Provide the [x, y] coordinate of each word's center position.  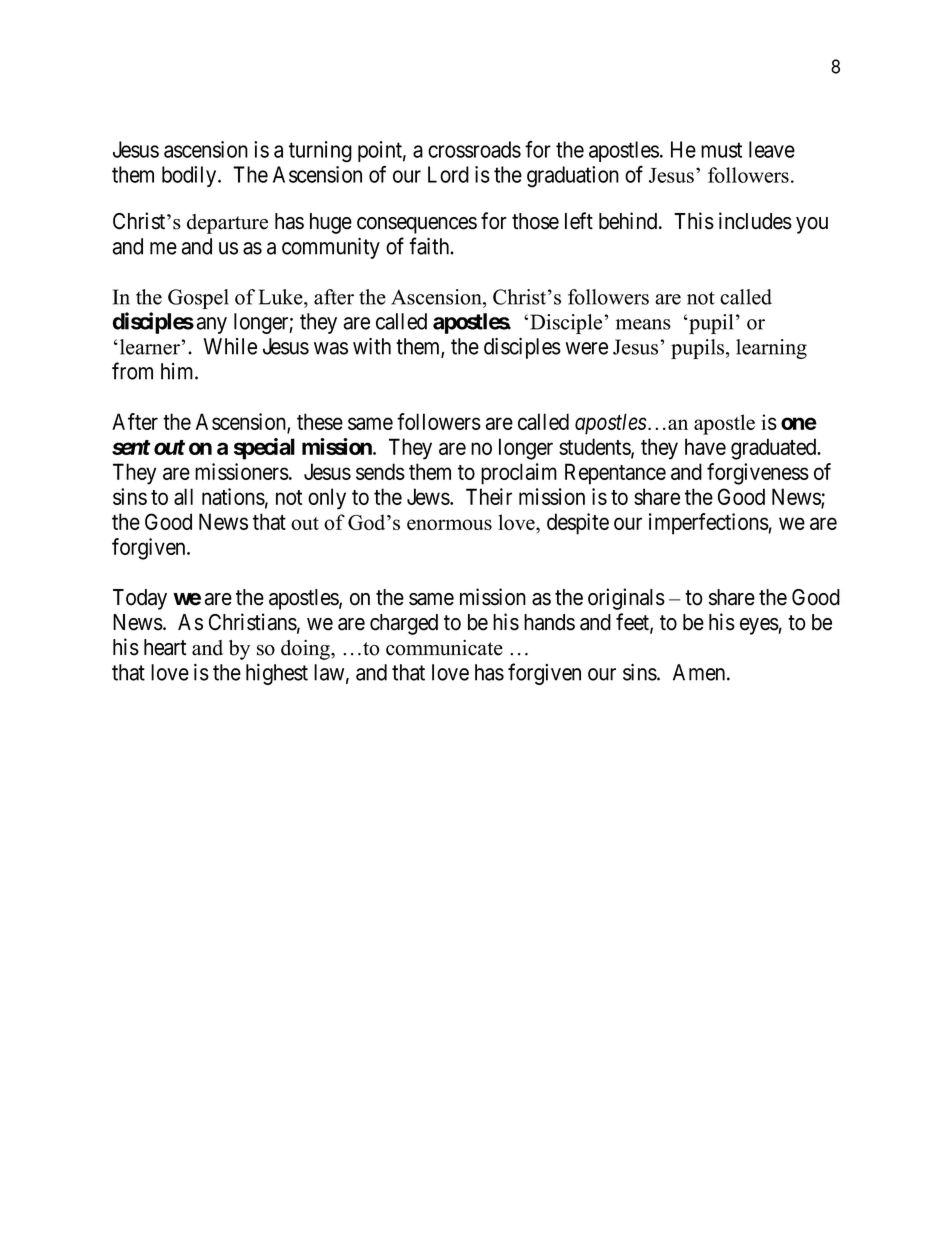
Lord [448, 174]
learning [771, 349]
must [721, 150]
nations [233, 496]
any [211, 325]
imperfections [709, 524]
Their [489, 496]
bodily [190, 176]
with [372, 346]
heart [165, 647]
